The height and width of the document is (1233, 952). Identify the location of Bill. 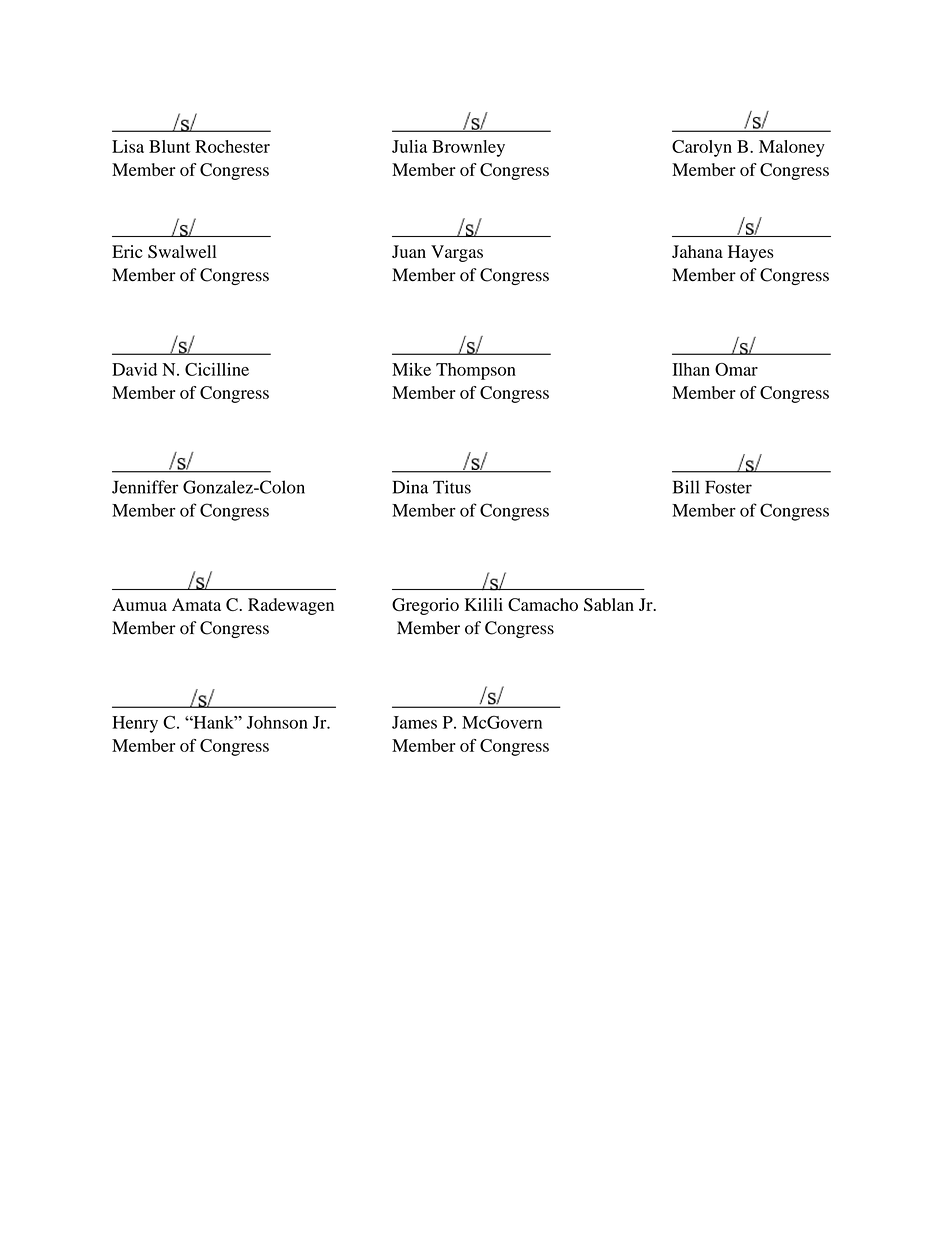
(686, 487).
